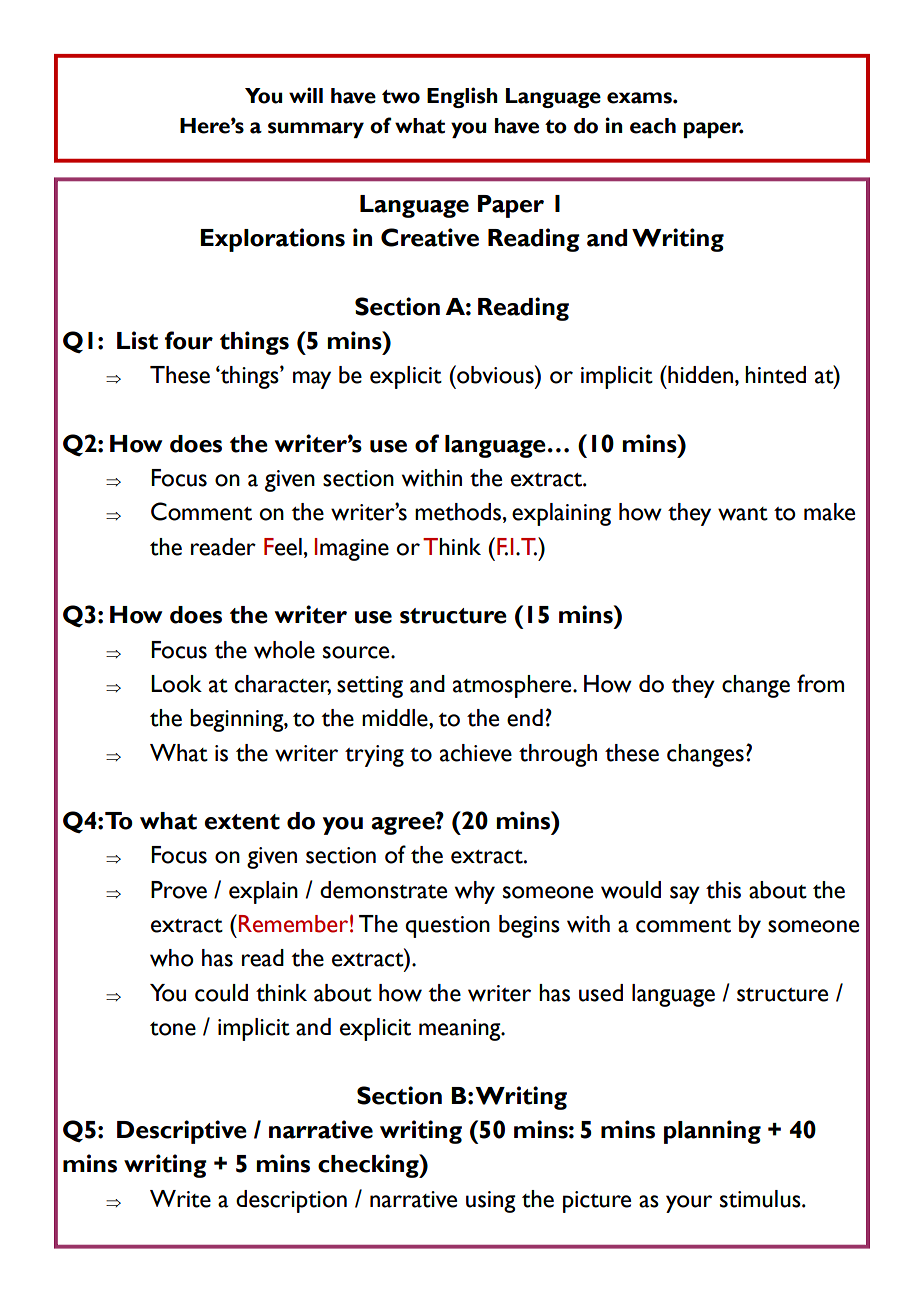 The image size is (924, 1308). Describe the element at coordinates (306, 95) in the page. I see `will` at that location.
